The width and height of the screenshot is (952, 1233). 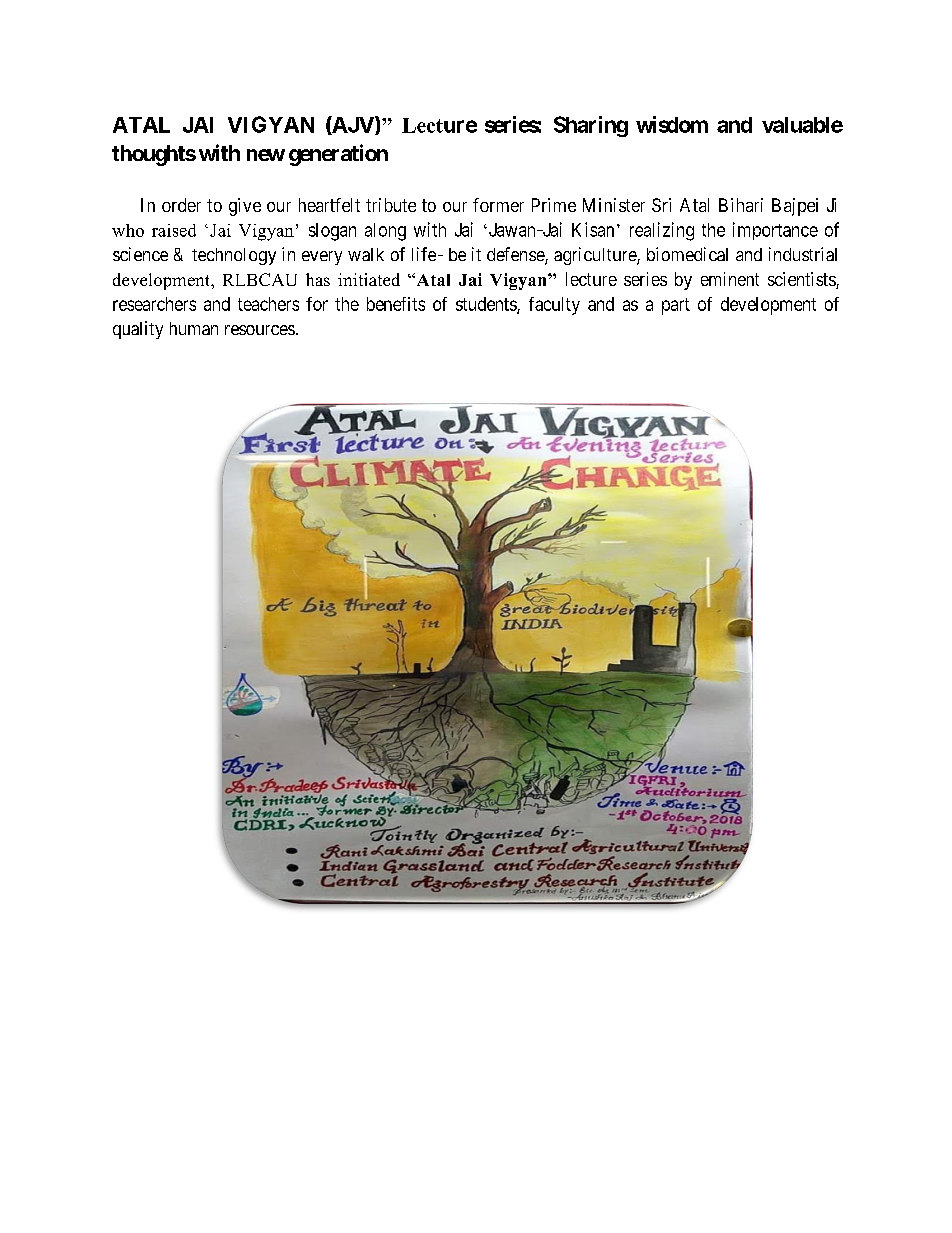 What do you see at coordinates (234, 256) in the screenshot?
I see `technology` at bounding box center [234, 256].
